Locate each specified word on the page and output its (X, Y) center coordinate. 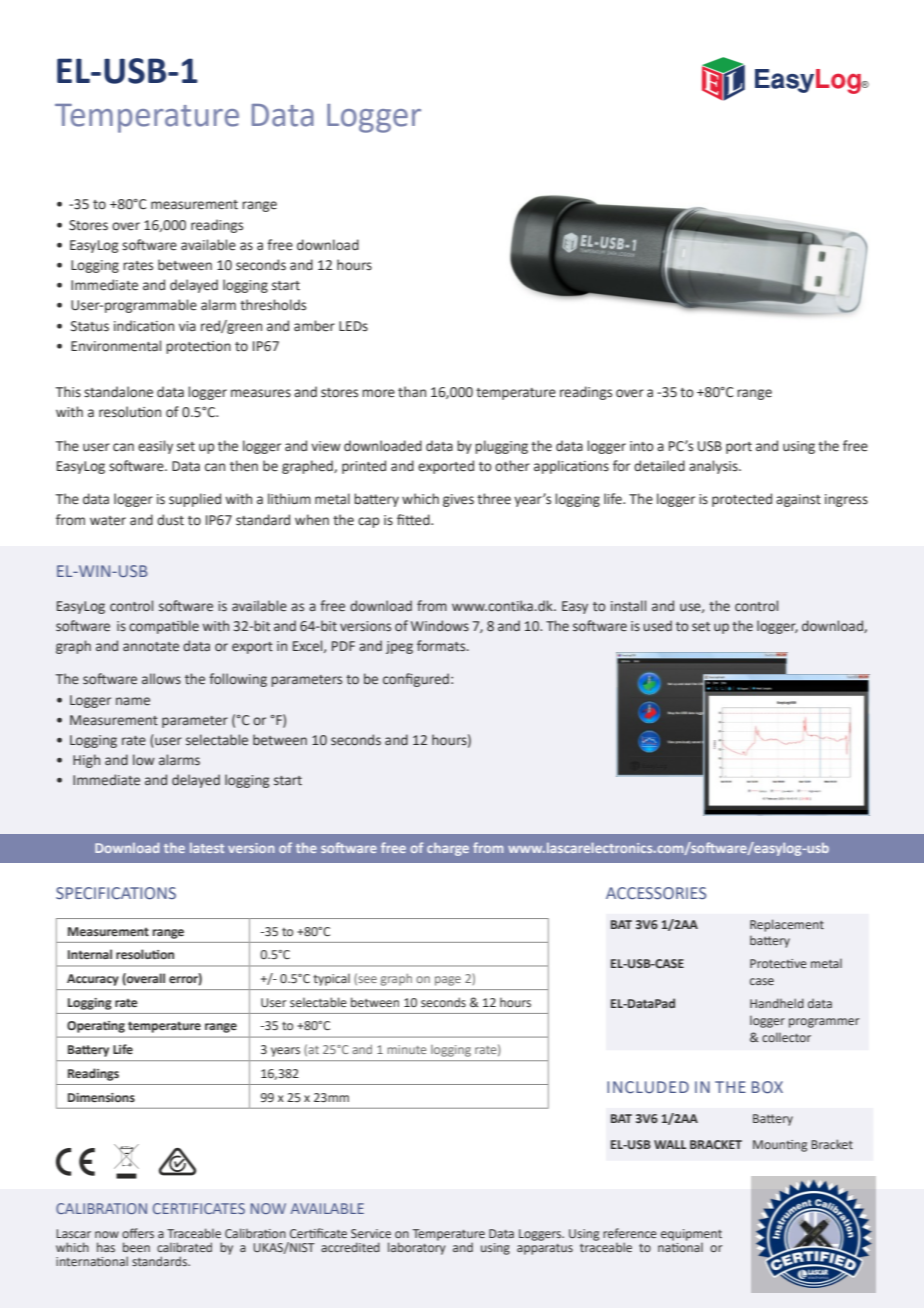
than (412, 392)
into (642, 446)
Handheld (777, 1003)
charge (448, 849)
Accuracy (93, 980)
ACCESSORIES (656, 893)
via (187, 326)
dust (170, 520)
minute (406, 1049)
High (86, 761)
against (798, 500)
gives (458, 500)
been (136, 1247)
